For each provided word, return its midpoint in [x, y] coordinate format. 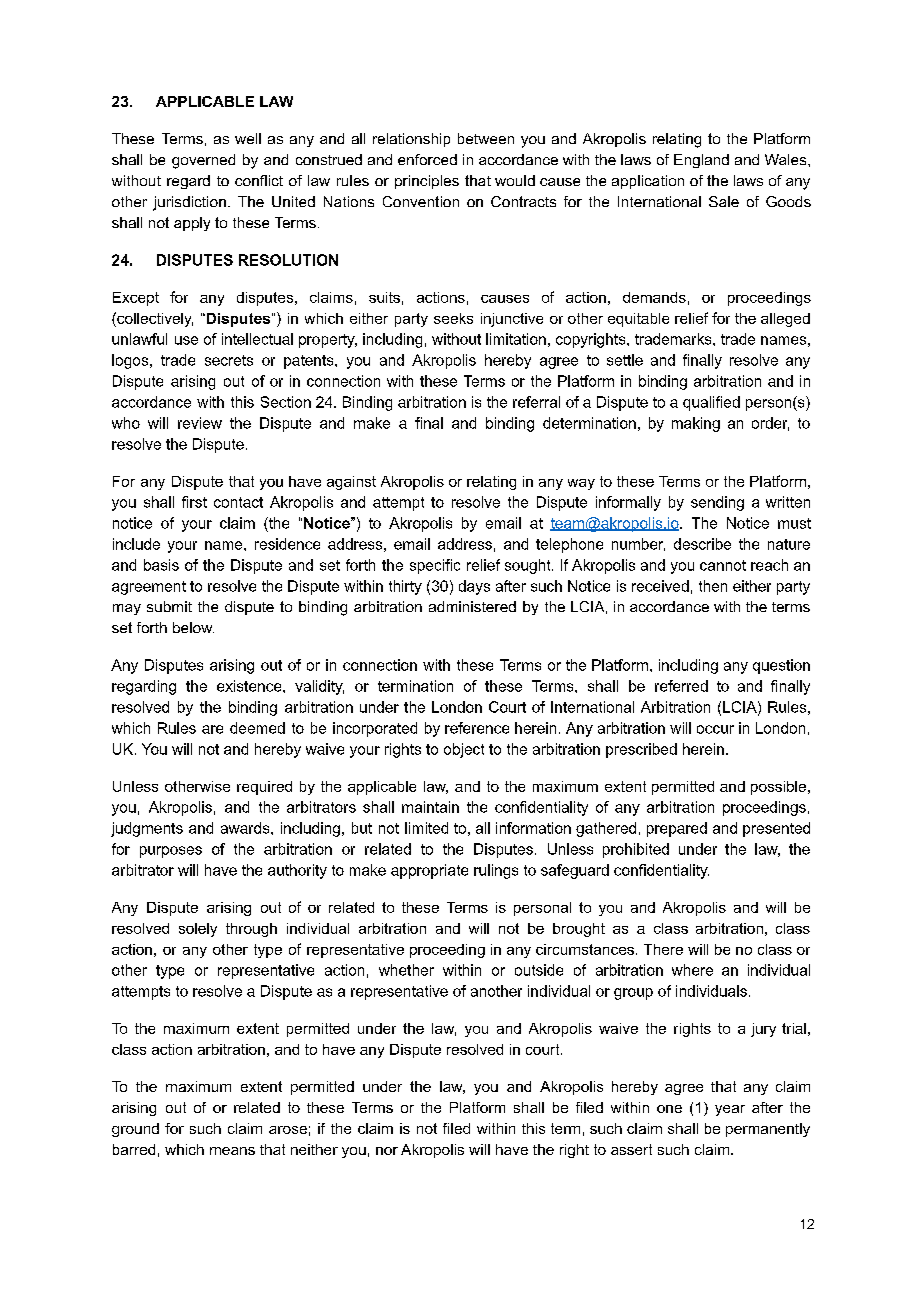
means [232, 1151]
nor [387, 1151]
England [701, 161]
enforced [427, 159]
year [730, 1110]
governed [203, 161]
